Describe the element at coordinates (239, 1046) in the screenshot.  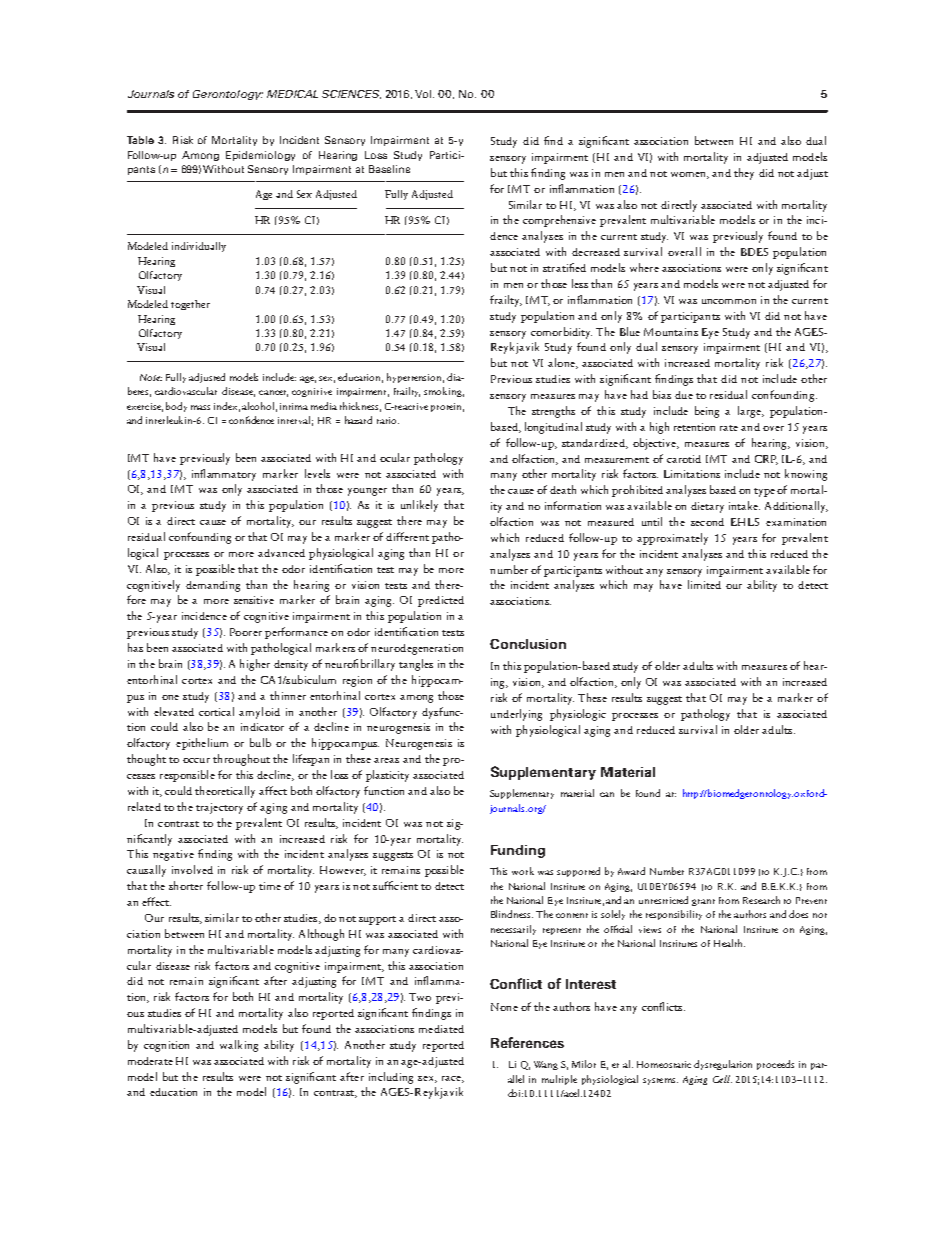
I see `walking` at that location.
